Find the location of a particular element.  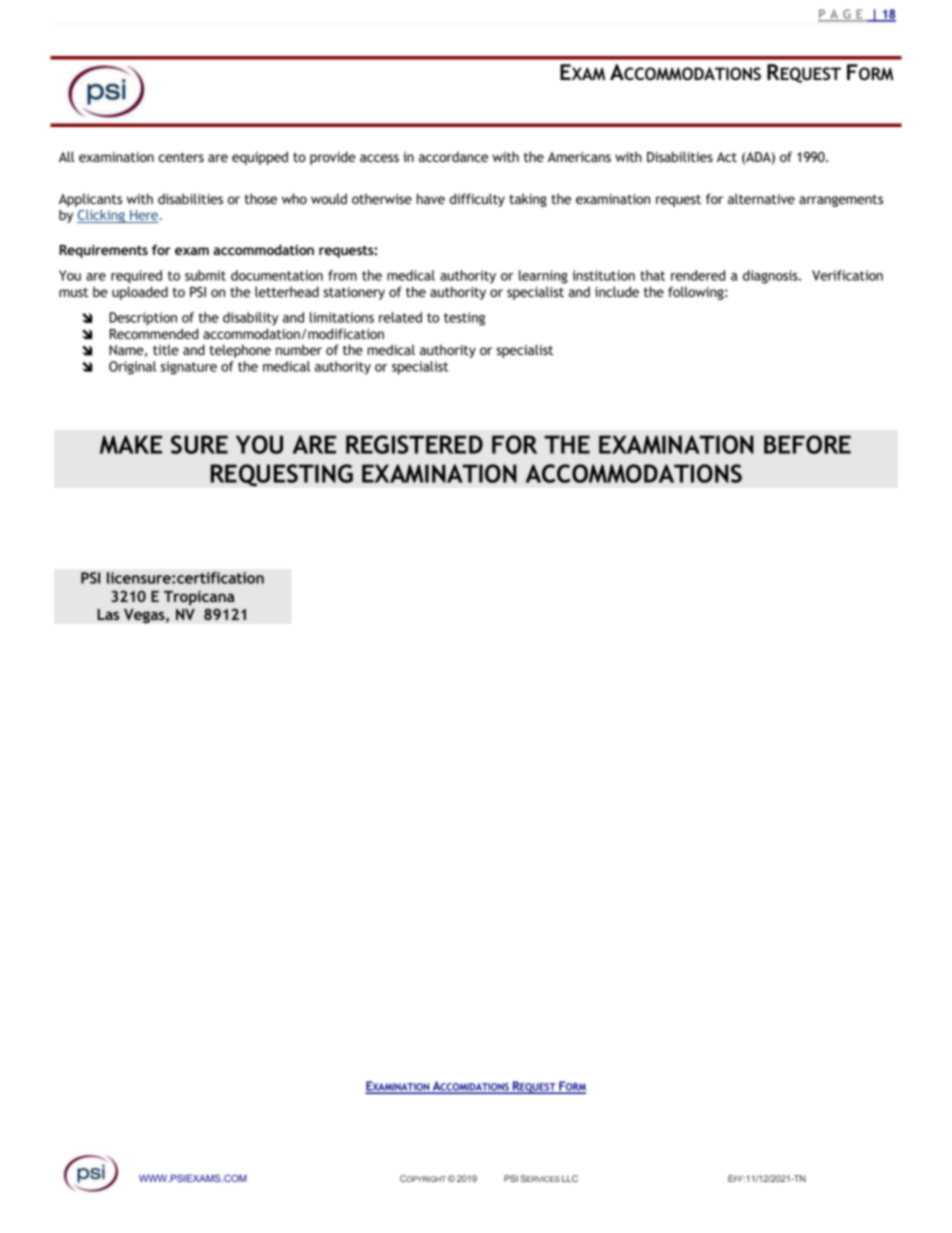

LLC is located at coordinates (570, 1178).
